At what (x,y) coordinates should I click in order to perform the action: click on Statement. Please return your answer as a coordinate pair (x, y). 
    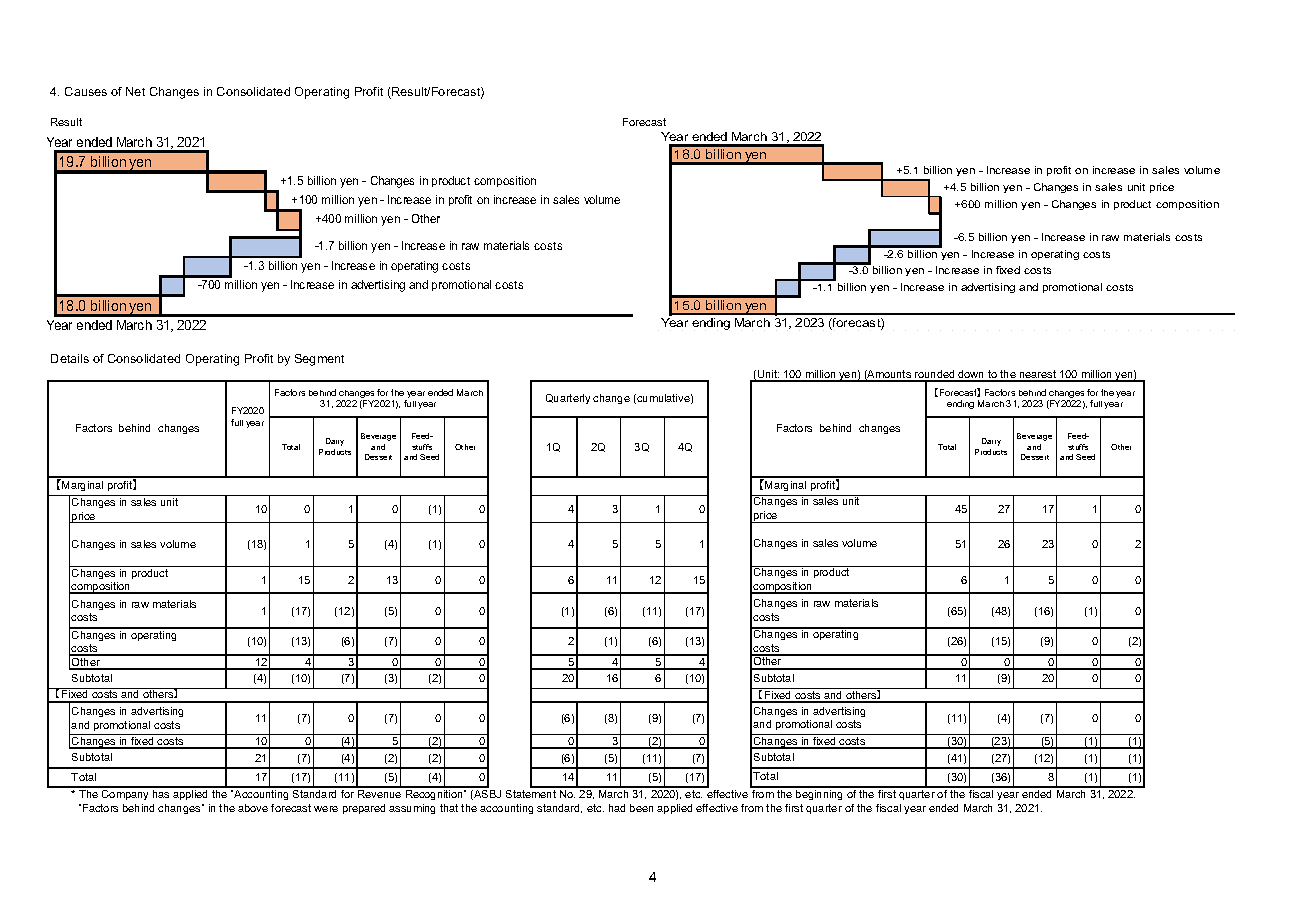
    Looking at the image, I should click on (532, 792).
